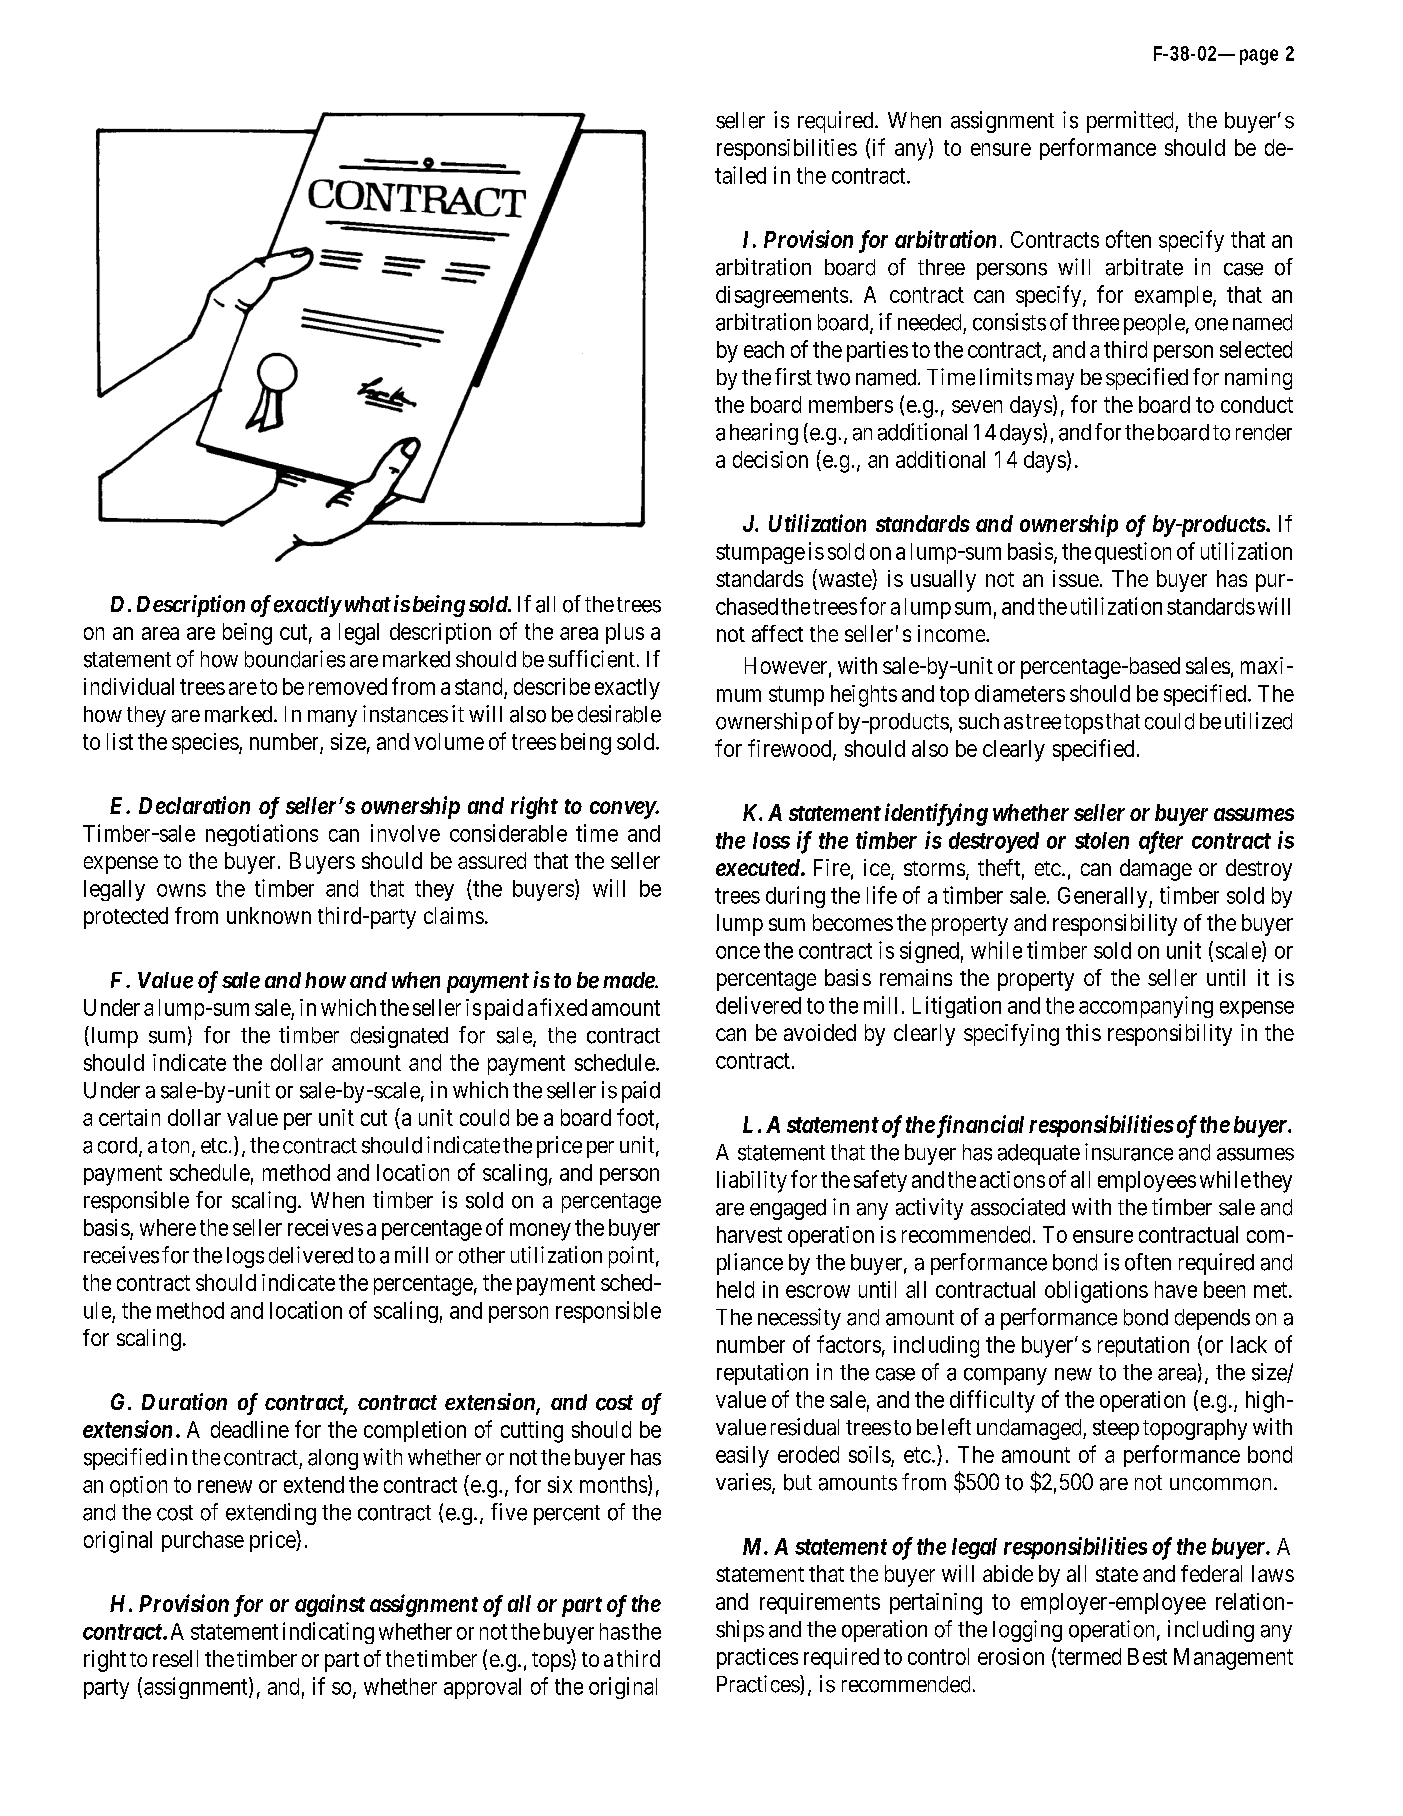  Describe the element at coordinates (269, 915) in the page. I see `unknown` at that location.
